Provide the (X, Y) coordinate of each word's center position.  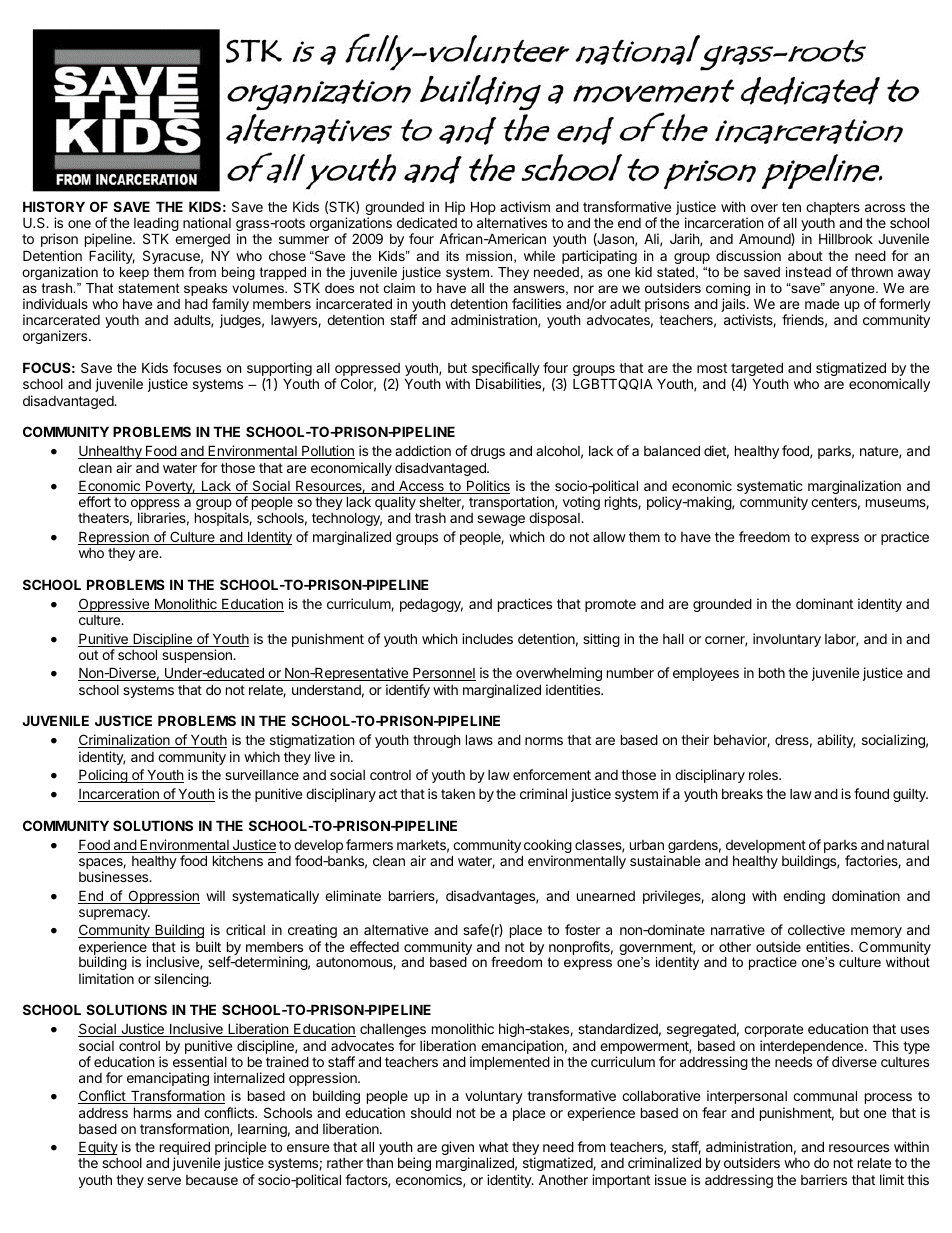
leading (156, 225)
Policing (103, 776)
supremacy (114, 914)
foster (582, 929)
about (805, 256)
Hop (483, 208)
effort (95, 501)
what (493, 1146)
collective (816, 929)
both (772, 672)
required (185, 1149)
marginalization (854, 487)
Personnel (443, 674)
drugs (488, 452)
